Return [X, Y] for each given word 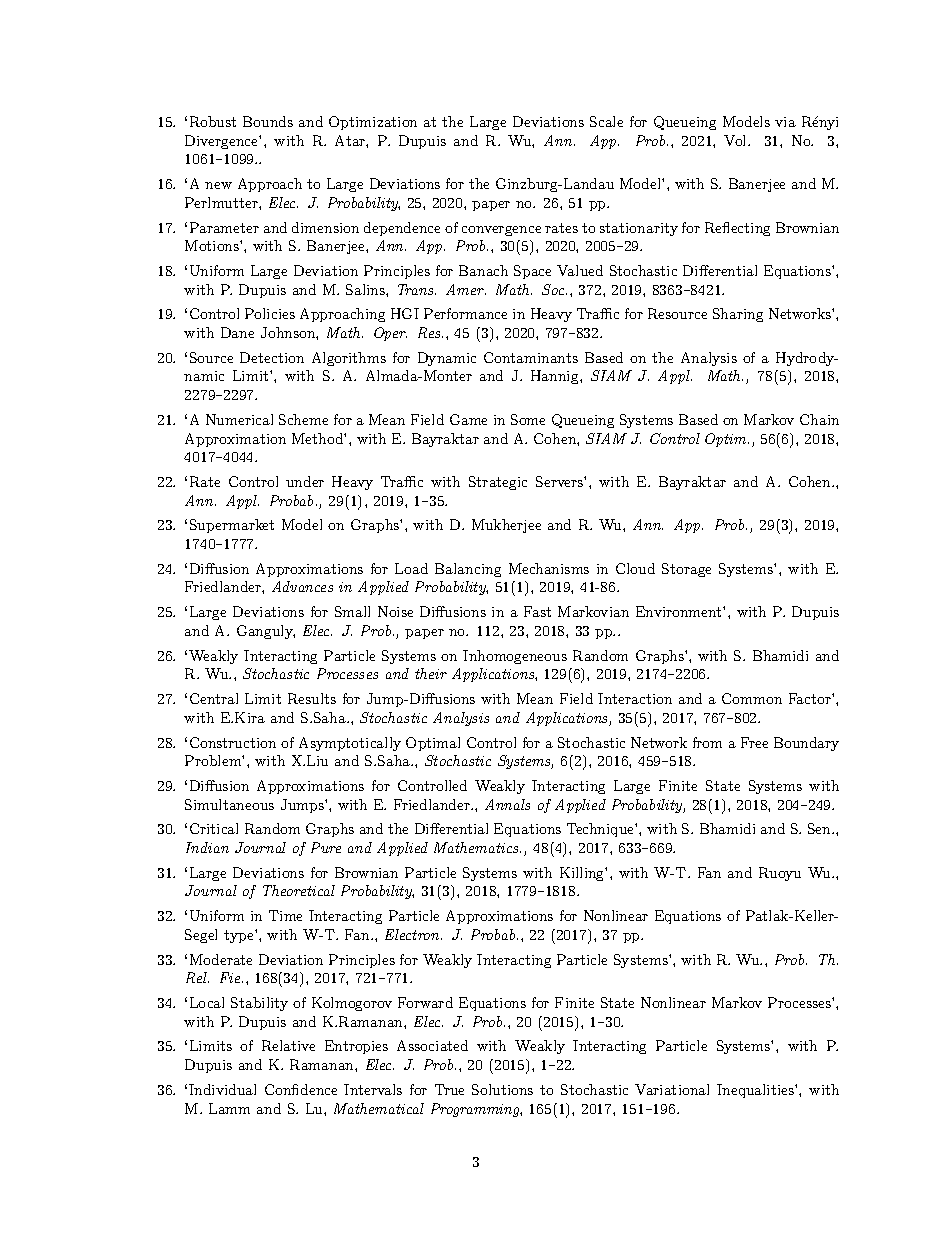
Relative [288, 1045]
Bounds [268, 121]
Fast [537, 611]
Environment [680, 611]
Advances [302, 586]
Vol [736, 140]
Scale [606, 121]
